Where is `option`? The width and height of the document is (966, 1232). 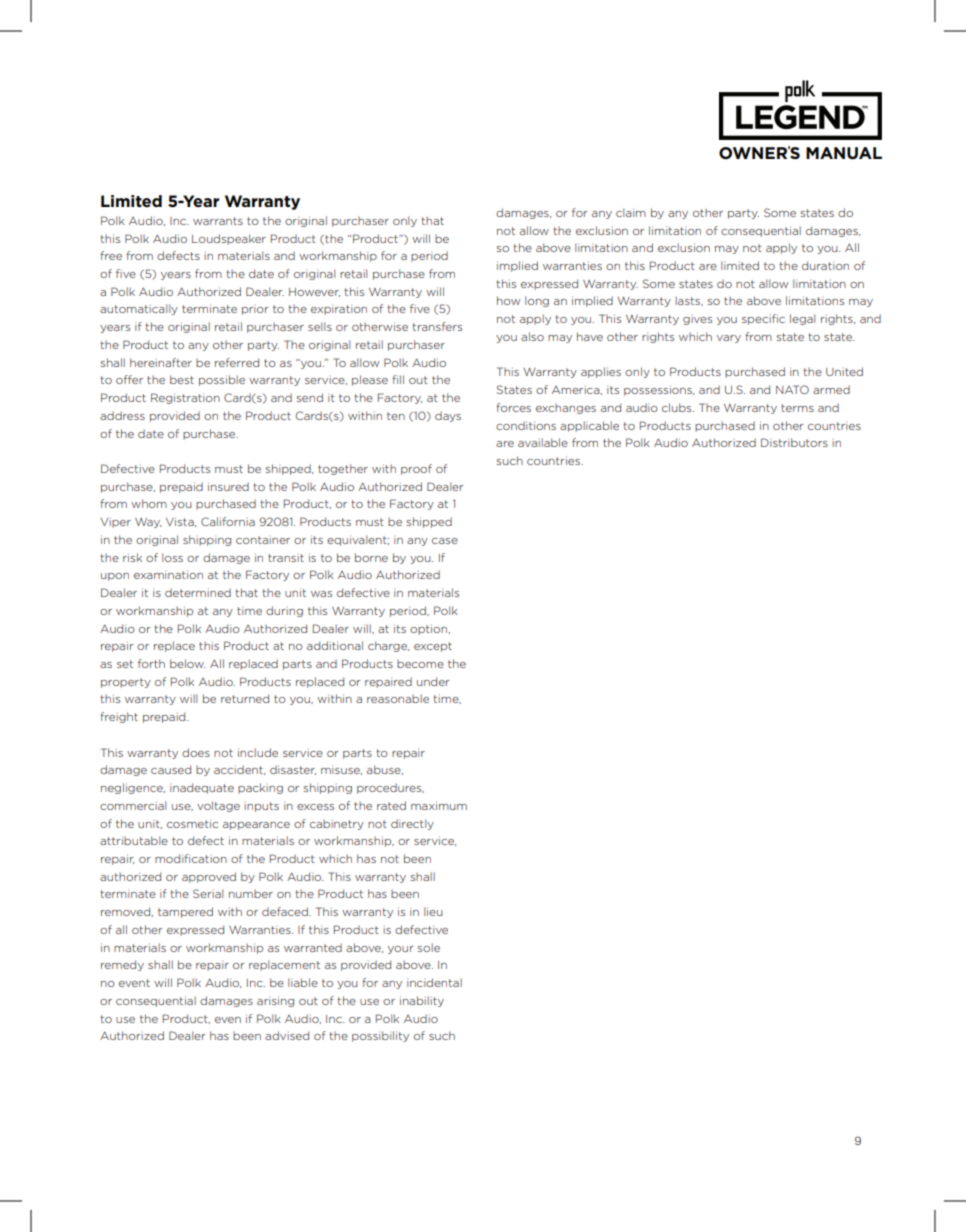
option is located at coordinates (428, 629).
